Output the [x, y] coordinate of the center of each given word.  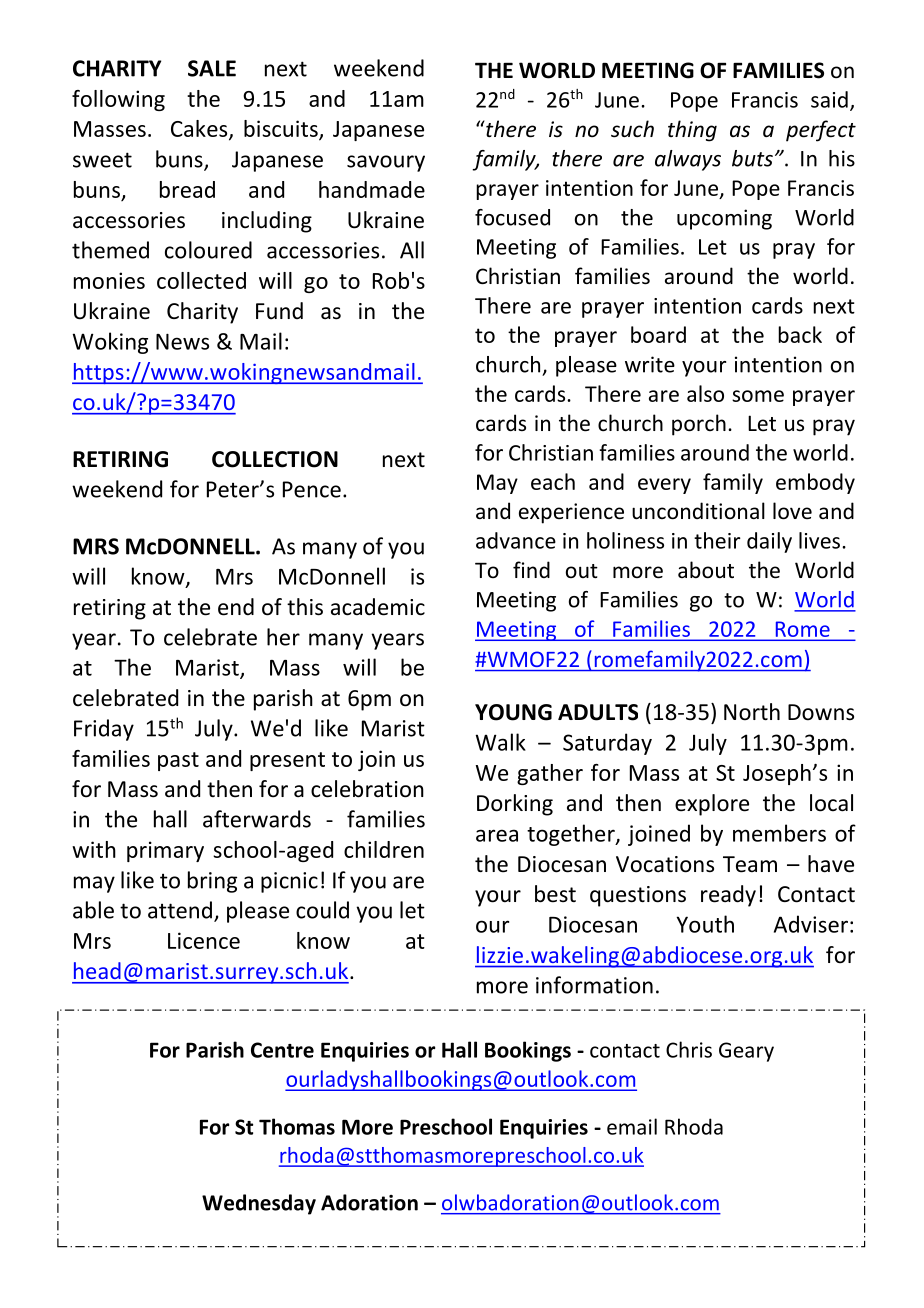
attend [181, 911]
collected [201, 280]
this [305, 607]
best [555, 894]
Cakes [200, 130]
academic [378, 607]
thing [692, 131]
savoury [386, 163]
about [706, 570]
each [553, 481]
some [758, 396]
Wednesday [259, 1204]
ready [728, 896]
